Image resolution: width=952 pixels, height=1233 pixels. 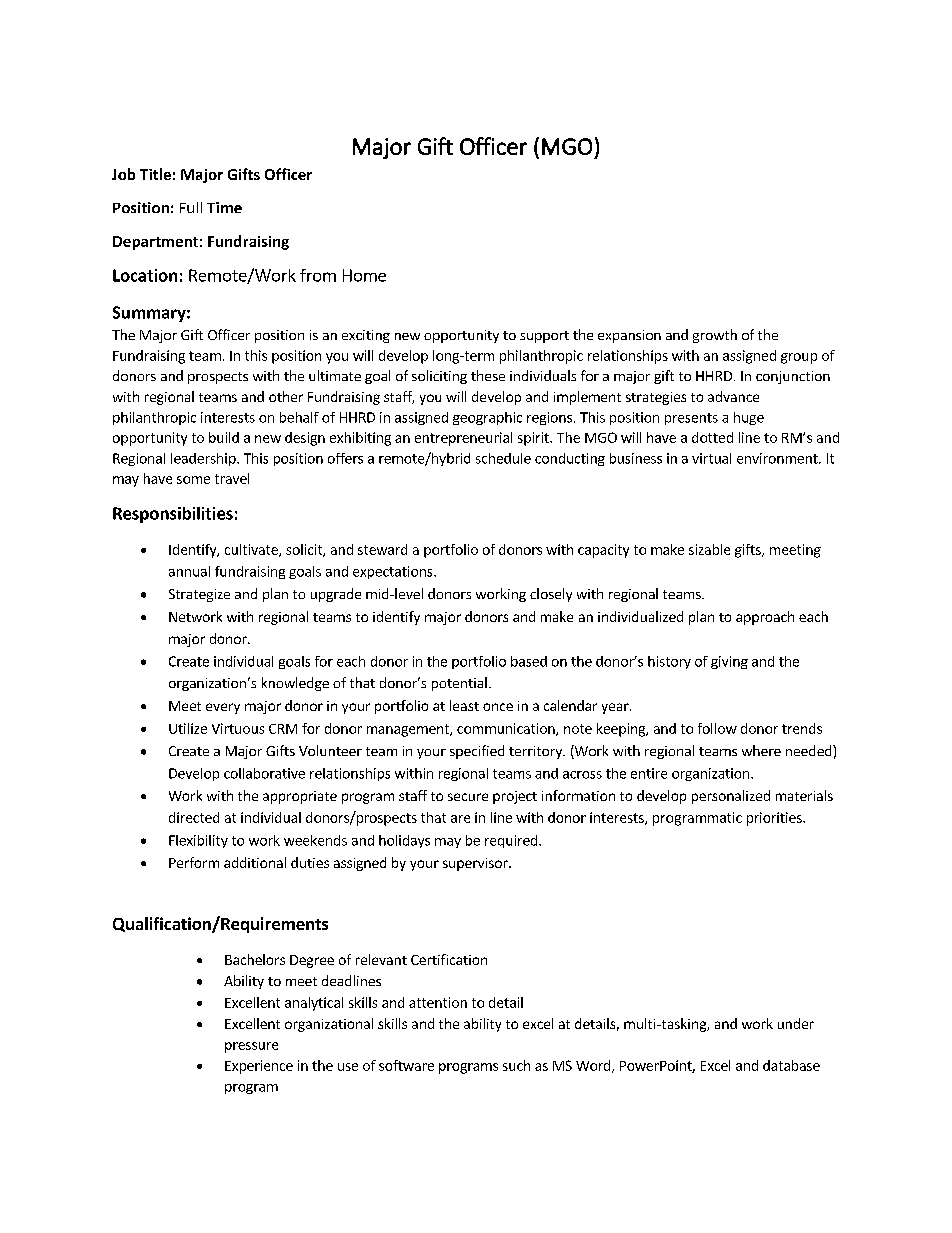 I want to click on pressure, so click(x=251, y=1047).
